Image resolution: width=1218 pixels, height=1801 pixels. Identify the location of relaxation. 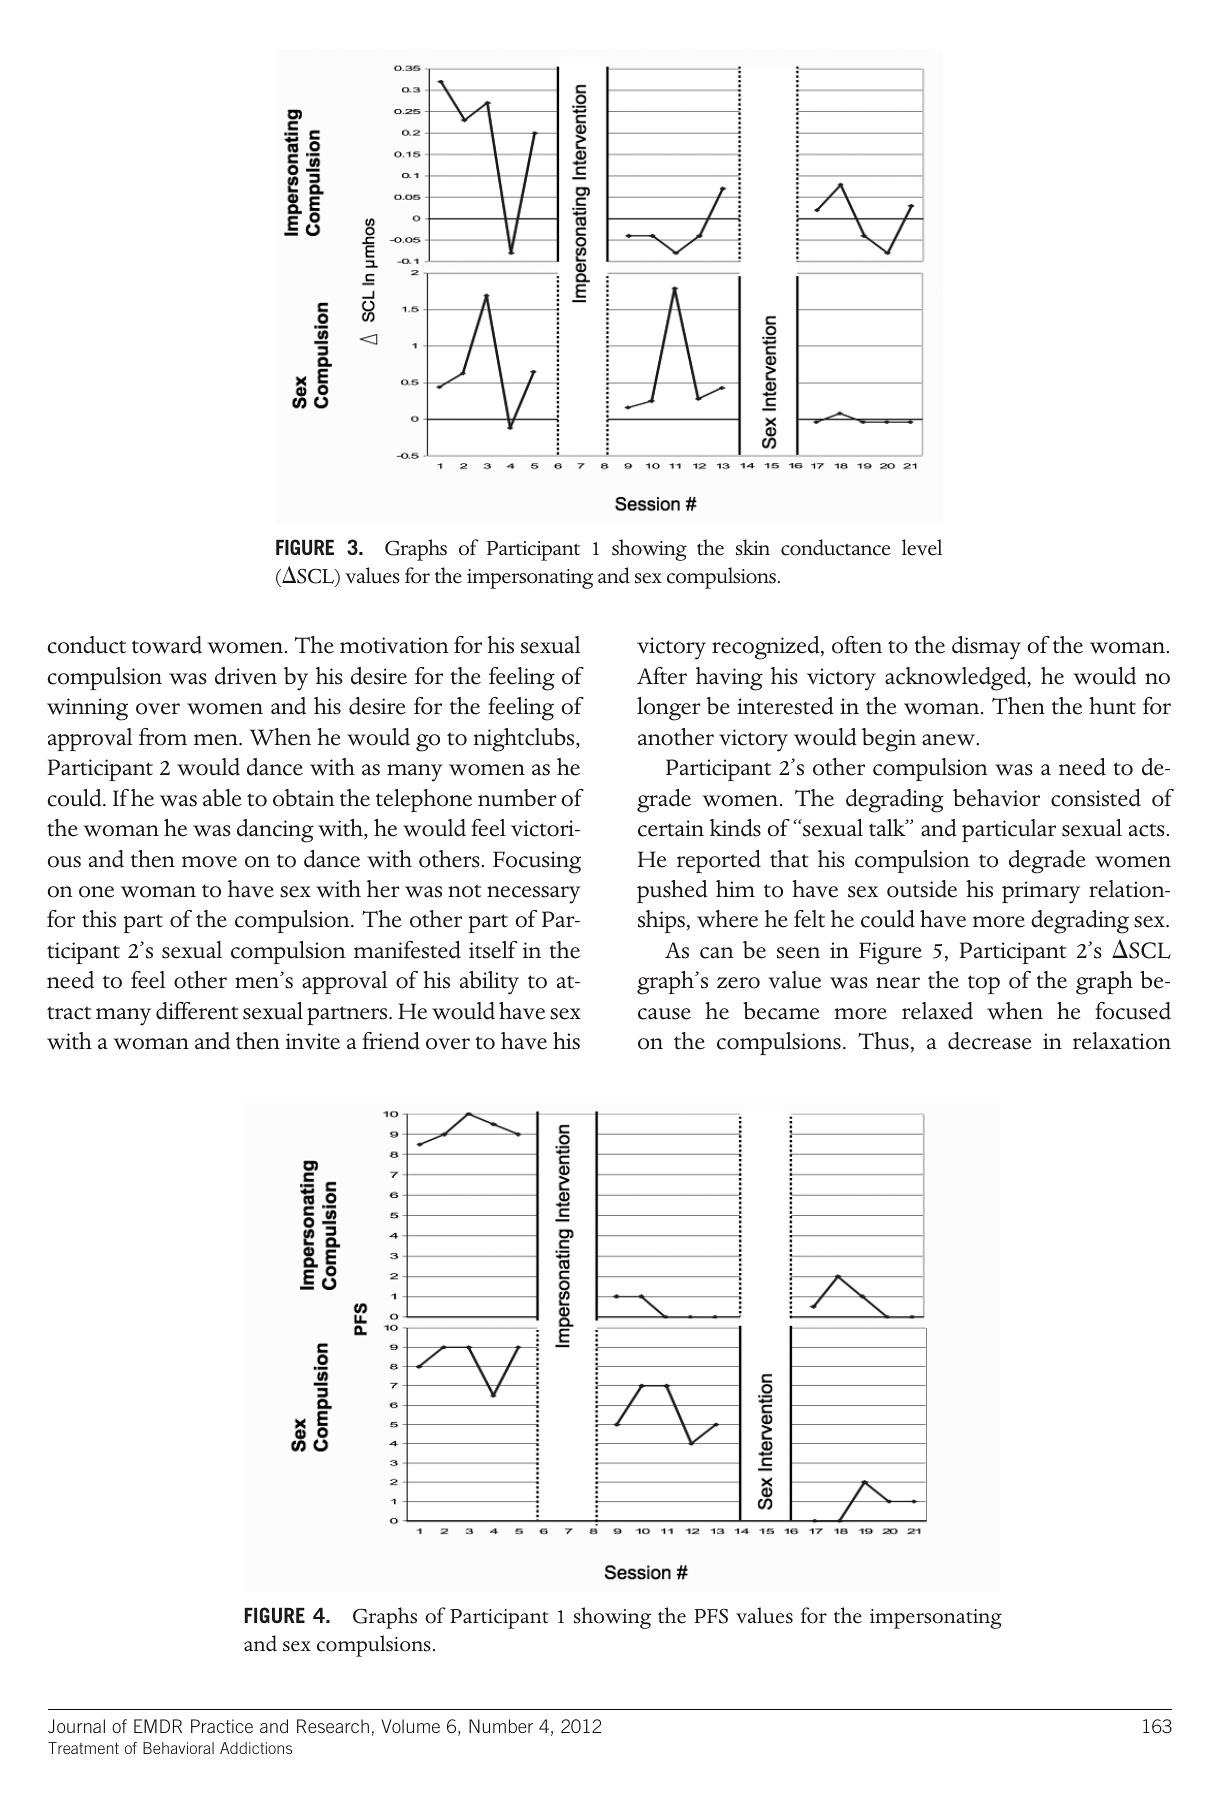
(1122, 1041).
